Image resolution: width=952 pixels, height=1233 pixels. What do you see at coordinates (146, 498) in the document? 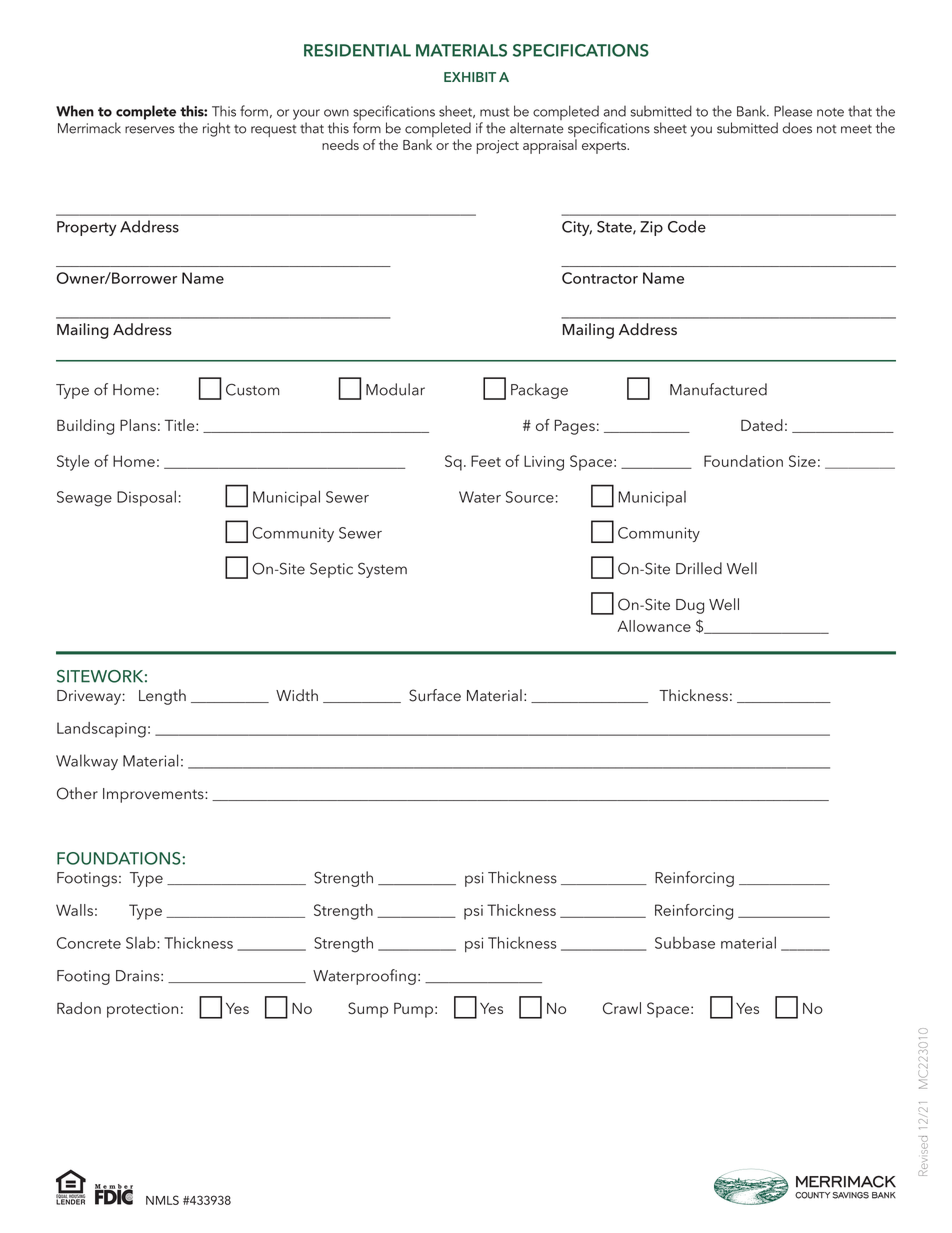
I see `Disposal` at bounding box center [146, 498].
